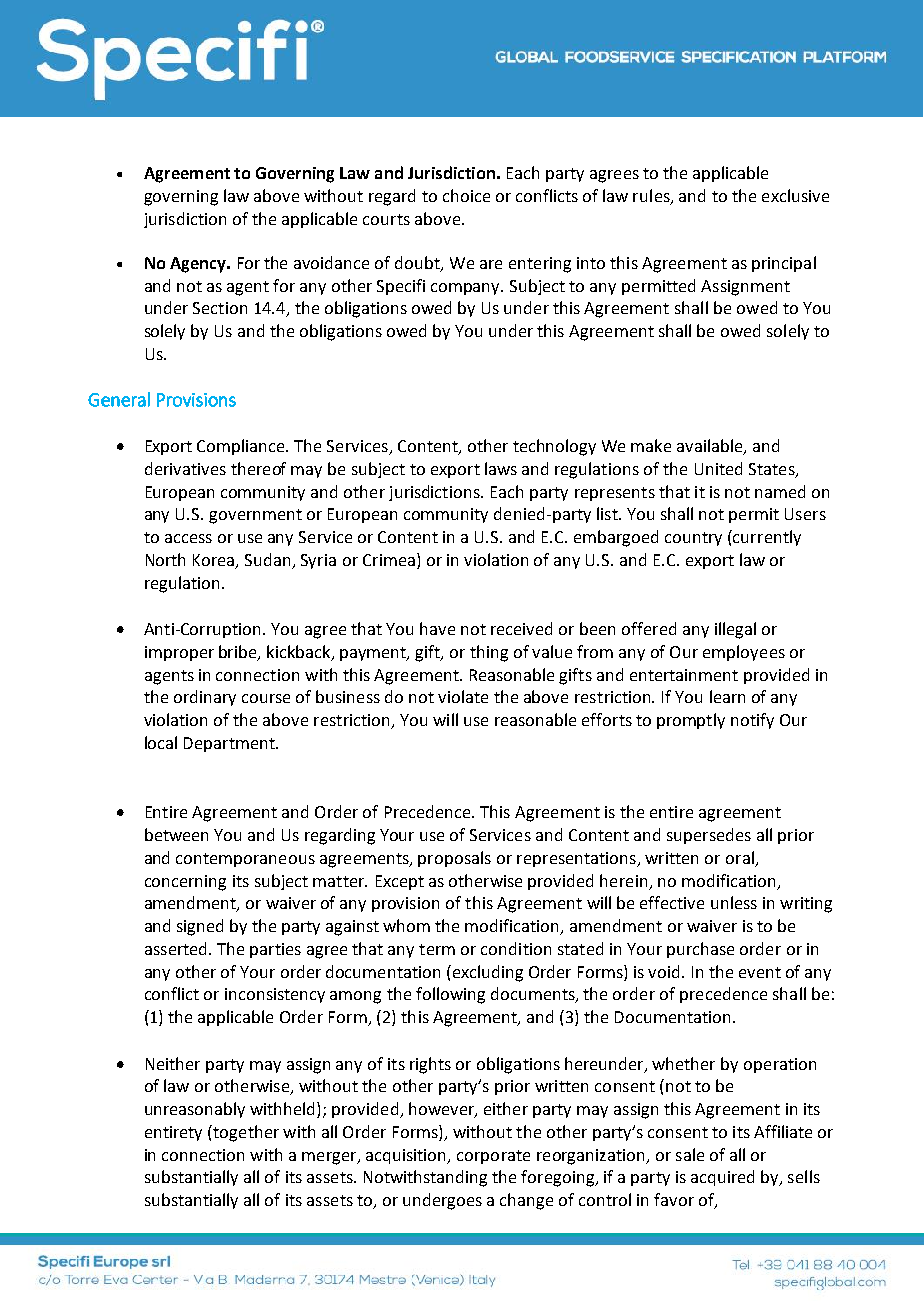  I want to click on between, so click(176, 834).
